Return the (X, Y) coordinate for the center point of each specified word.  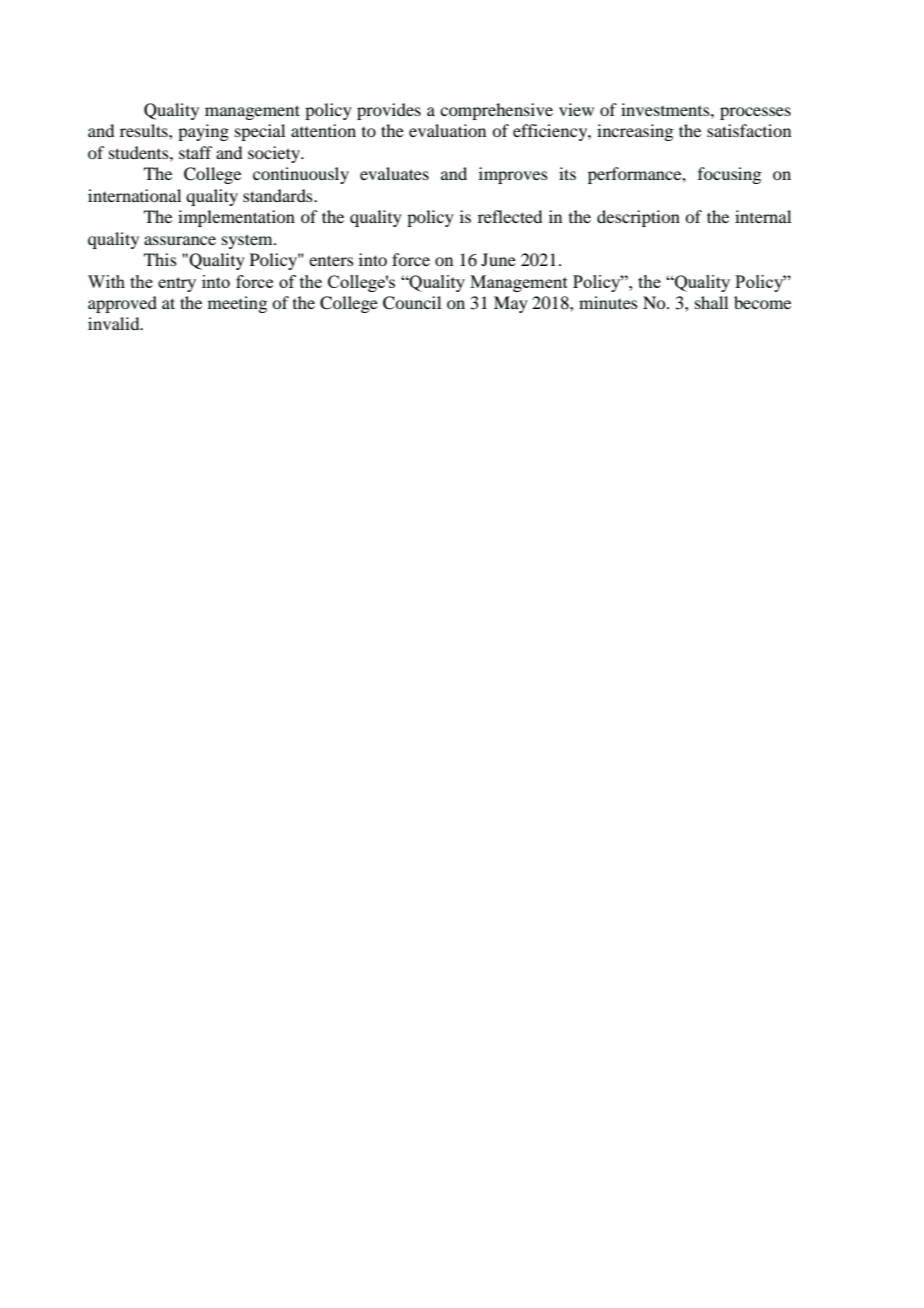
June (498, 259)
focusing (729, 175)
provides (389, 111)
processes (755, 113)
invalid (115, 323)
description (638, 218)
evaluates (394, 173)
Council (412, 303)
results (145, 130)
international (134, 195)
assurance (180, 240)
